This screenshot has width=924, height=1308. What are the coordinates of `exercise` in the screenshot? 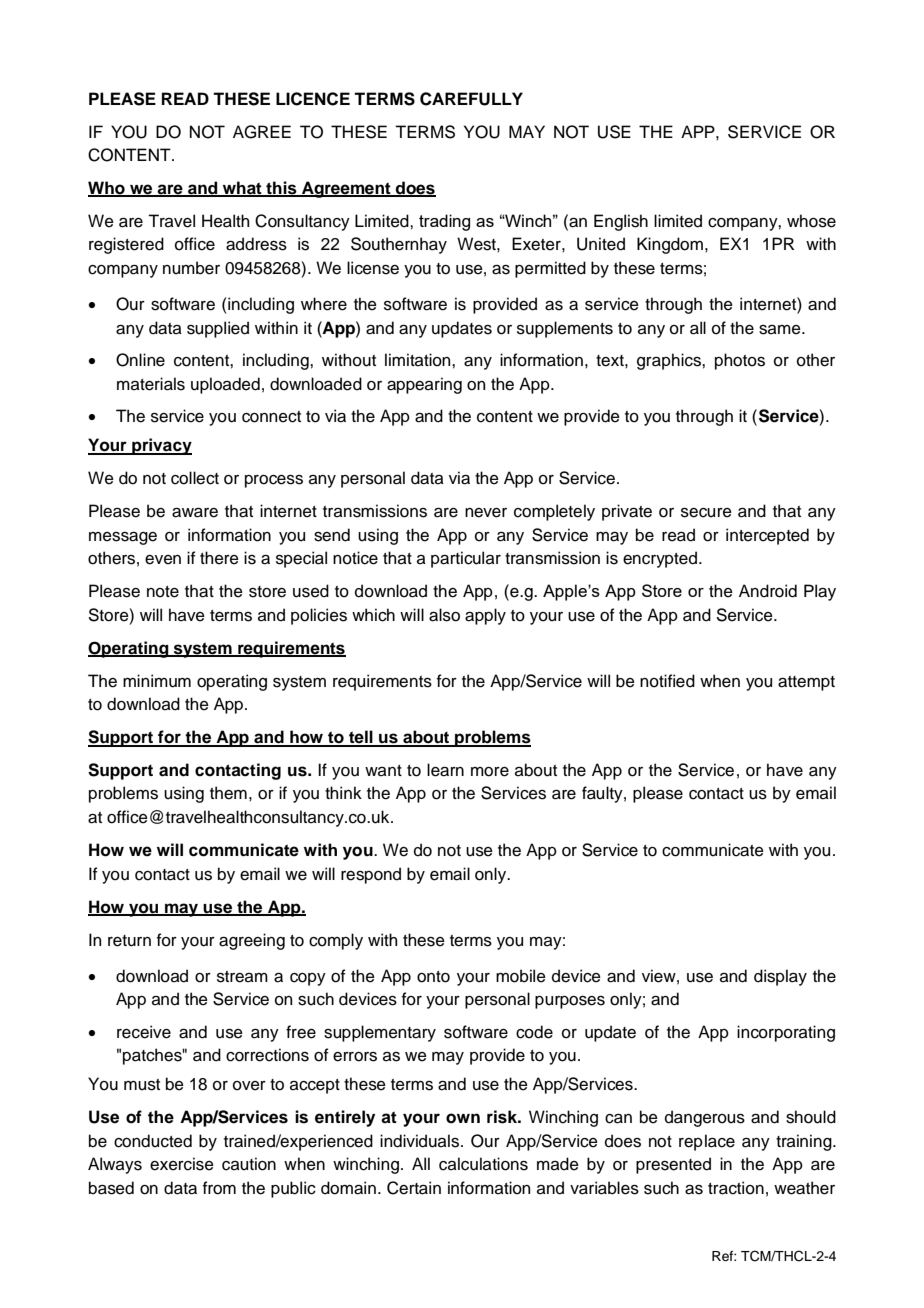 It's located at (182, 1164).
